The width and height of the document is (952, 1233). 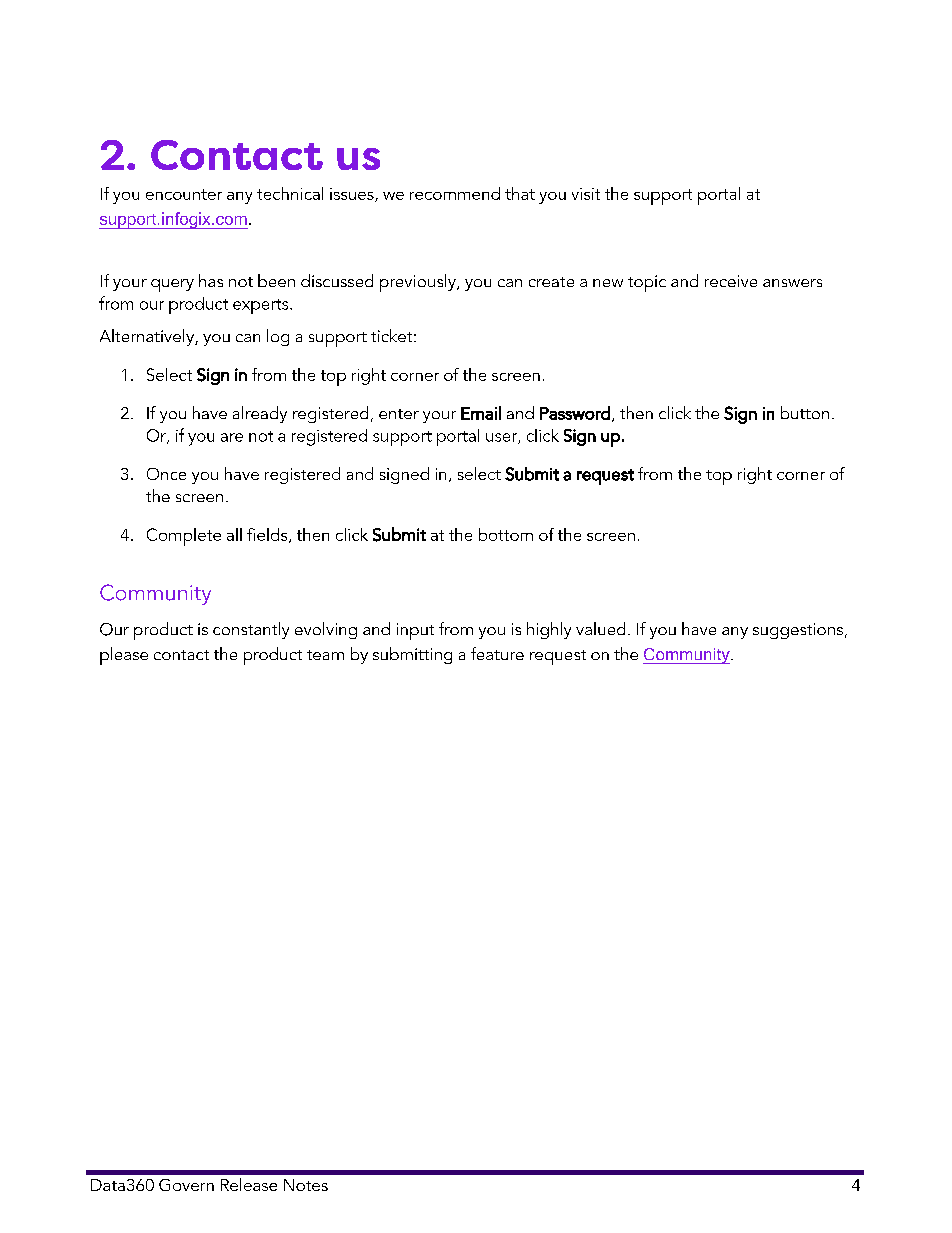 I want to click on valued, so click(x=600, y=628).
